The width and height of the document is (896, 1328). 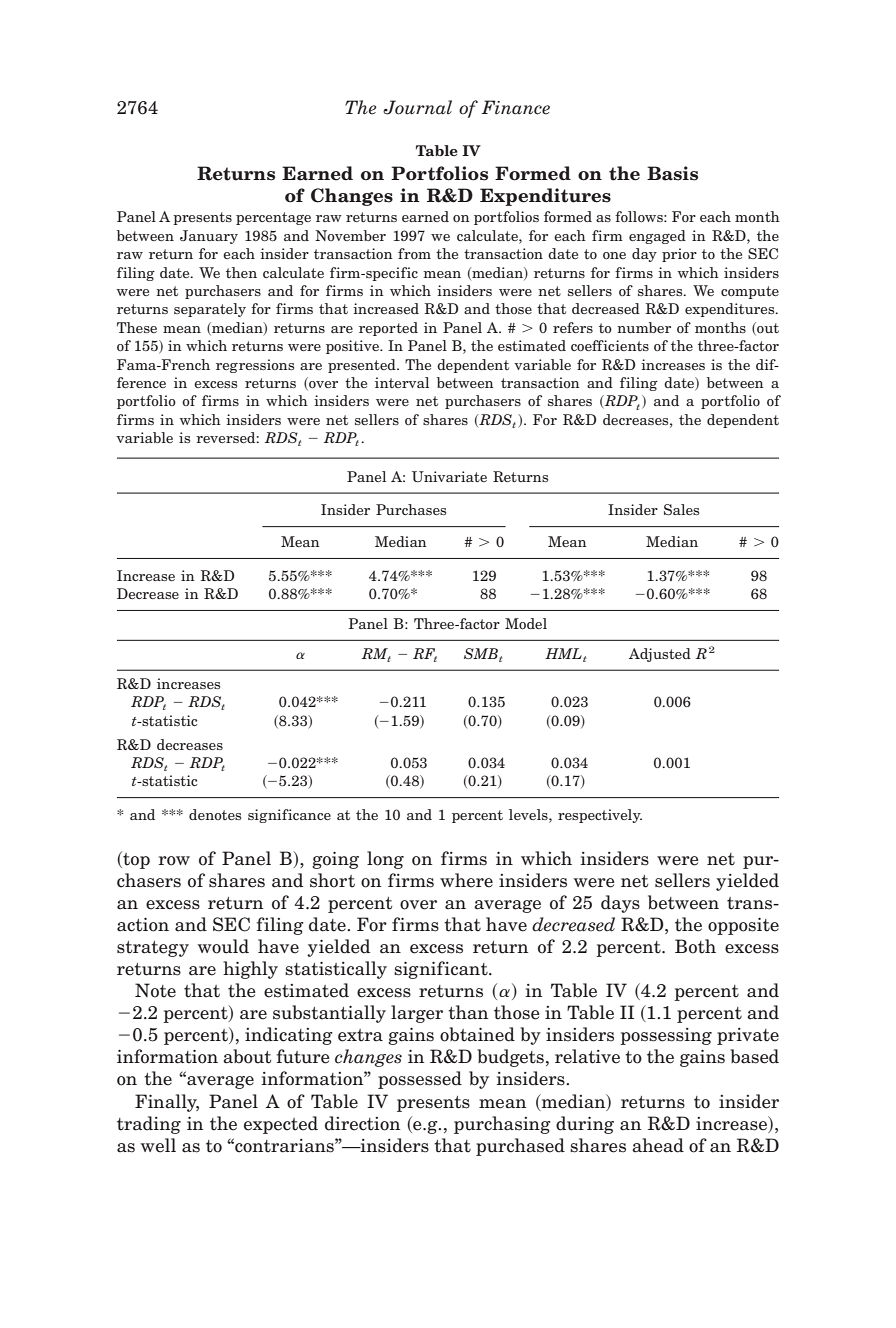 What do you see at coordinates (417, 107) in the document?
I see `Journal` at bounding box center [417, 107].
